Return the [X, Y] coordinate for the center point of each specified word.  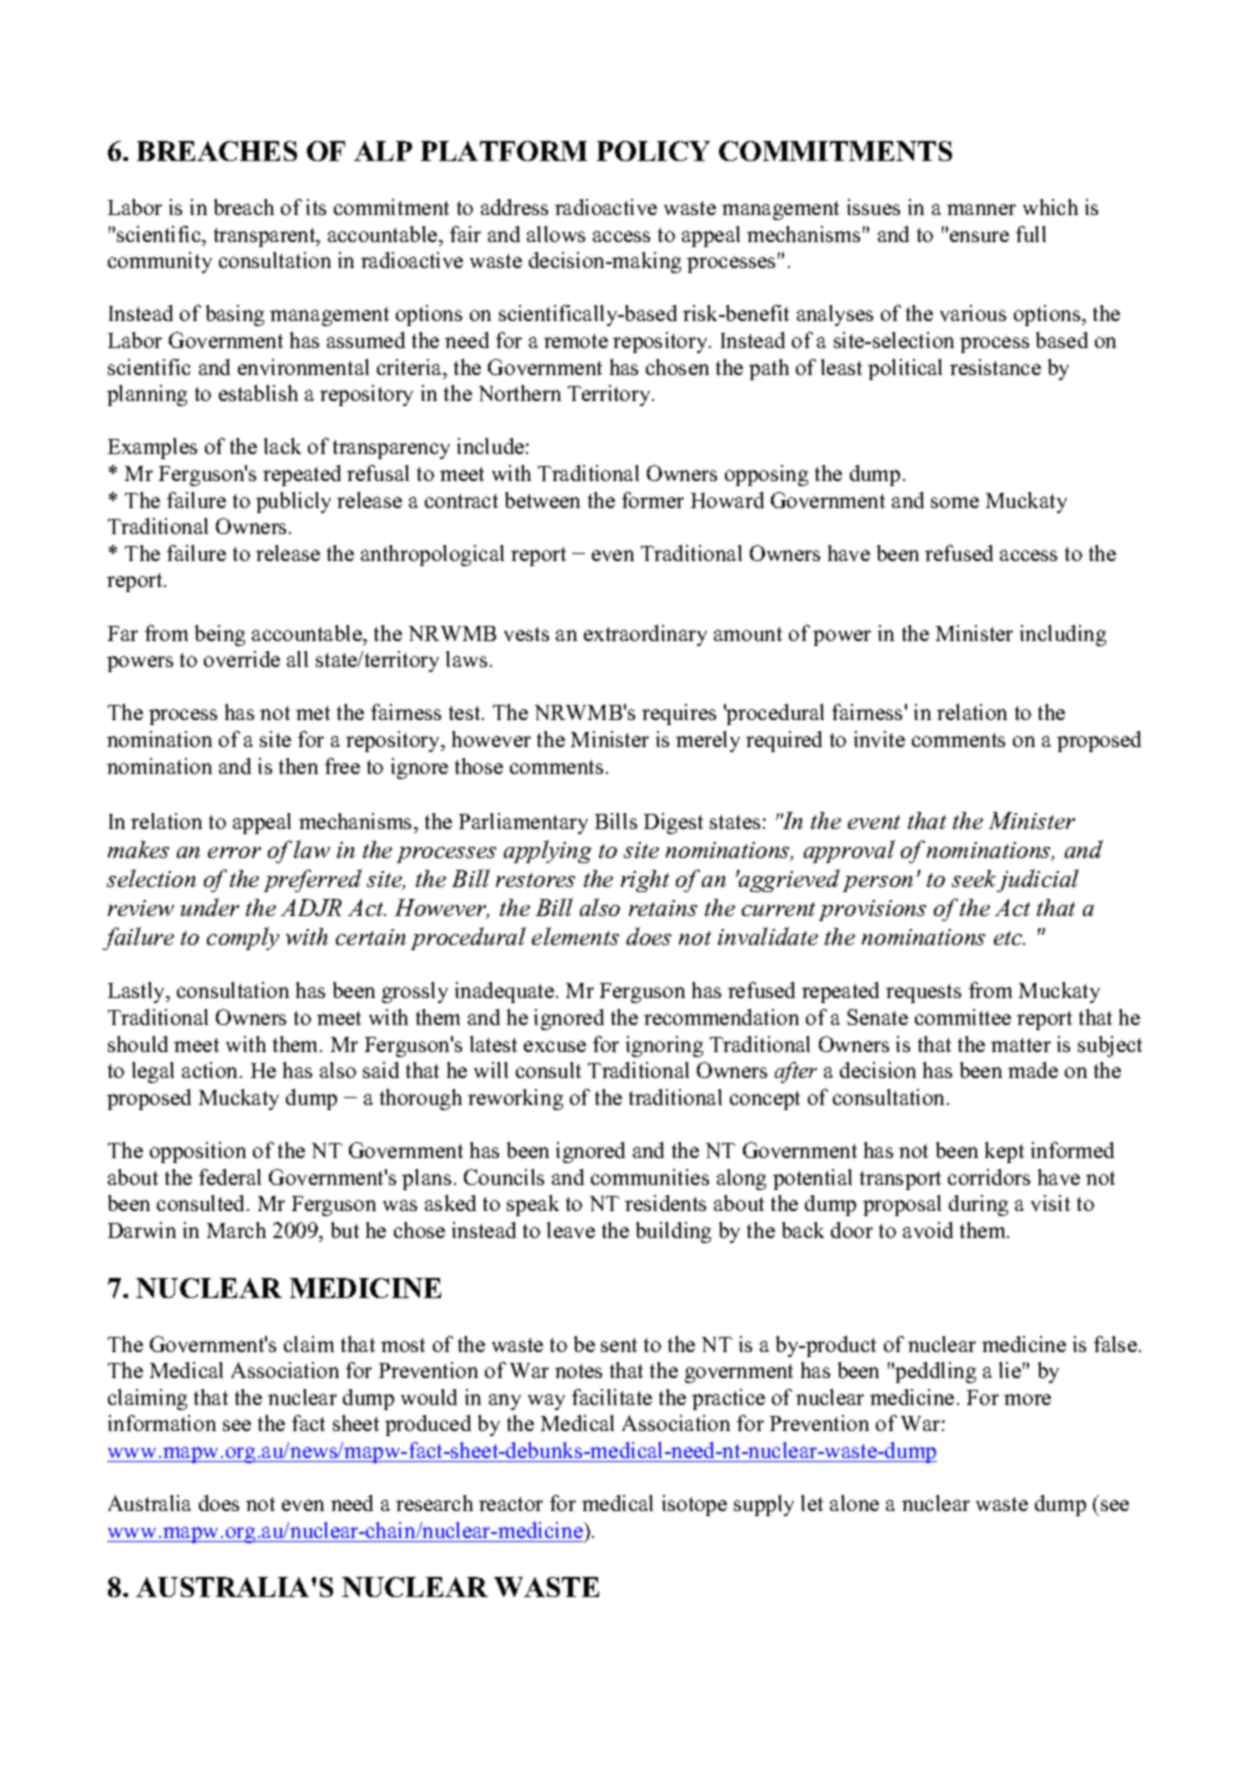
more [1027, 1399]
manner [981, 209]
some [955, 502]
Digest [673, 823]
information [162, 1423]
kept [1004, 1152]
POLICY [653, 151]
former [653, 500]
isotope [694, 1505]
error [234, 852]
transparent [266, 237]
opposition [198, 1152]
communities [650, 1177]
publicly [293, 502]
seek [974, 878]
